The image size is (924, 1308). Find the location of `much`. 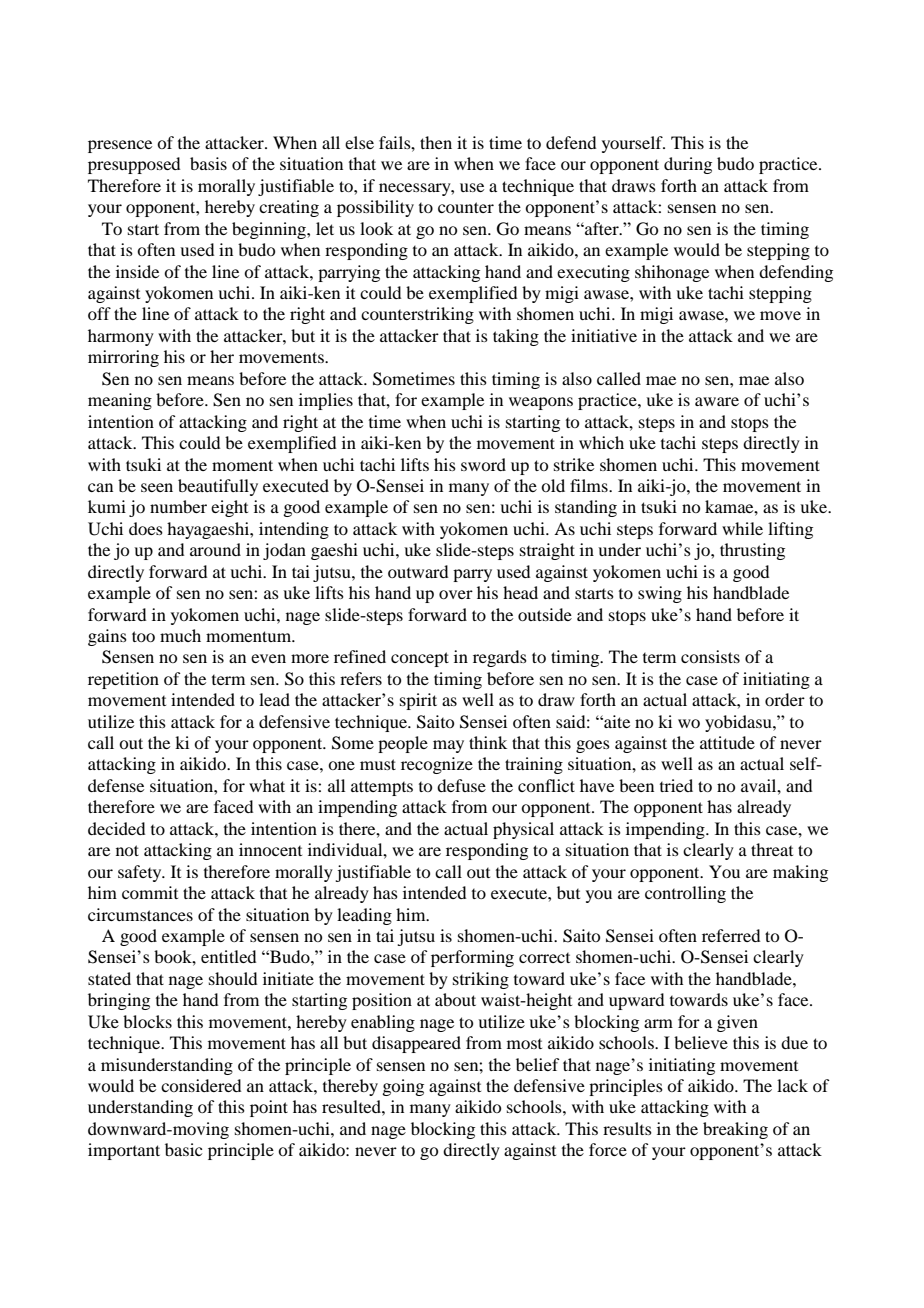

much is located at coordinates (180, 635).
